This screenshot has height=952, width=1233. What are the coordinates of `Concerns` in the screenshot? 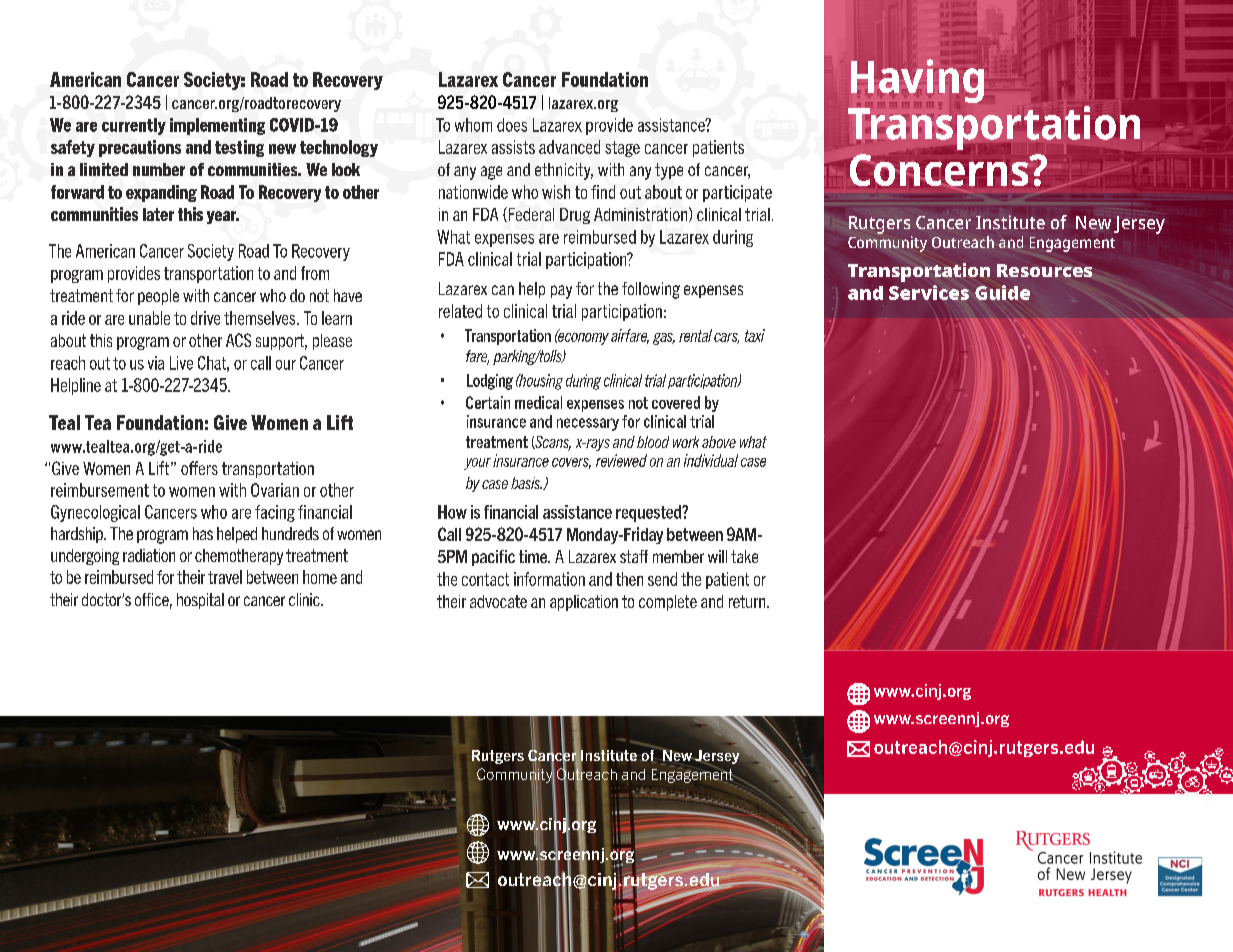 It's located at (940, 170).
